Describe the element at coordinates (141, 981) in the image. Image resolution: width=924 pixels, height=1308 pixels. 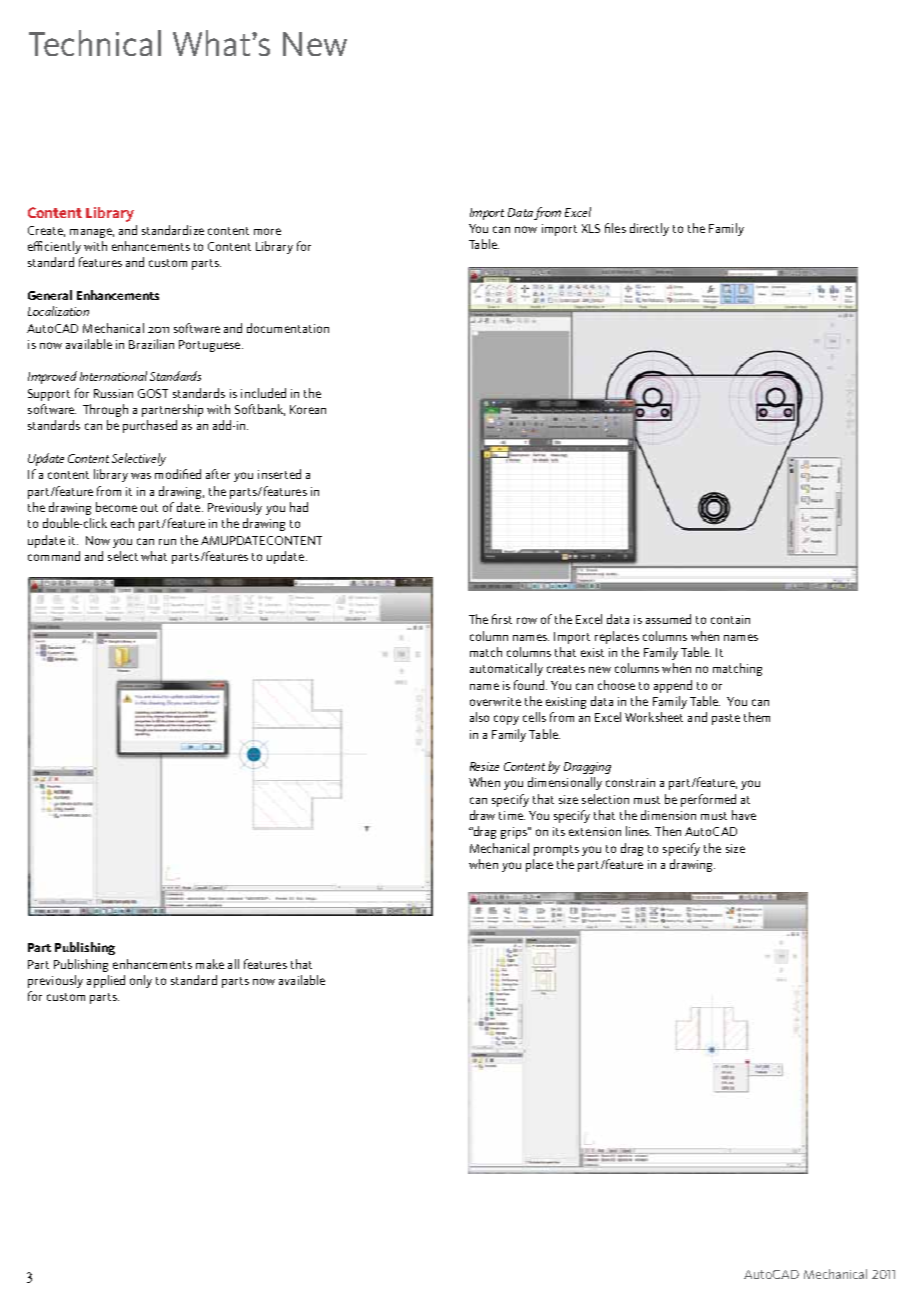
I see `only` at that location.
